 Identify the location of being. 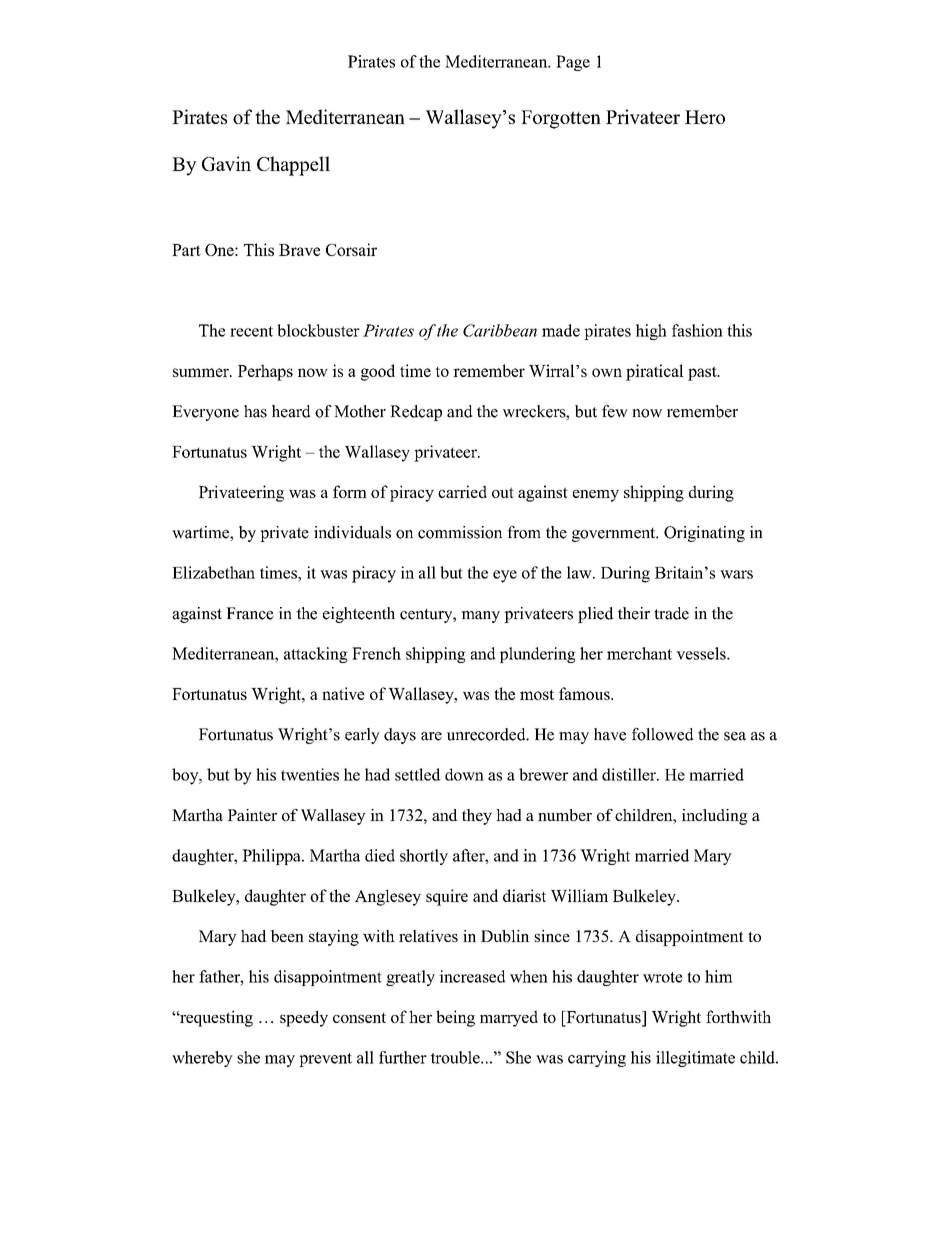
(455, 1018).
